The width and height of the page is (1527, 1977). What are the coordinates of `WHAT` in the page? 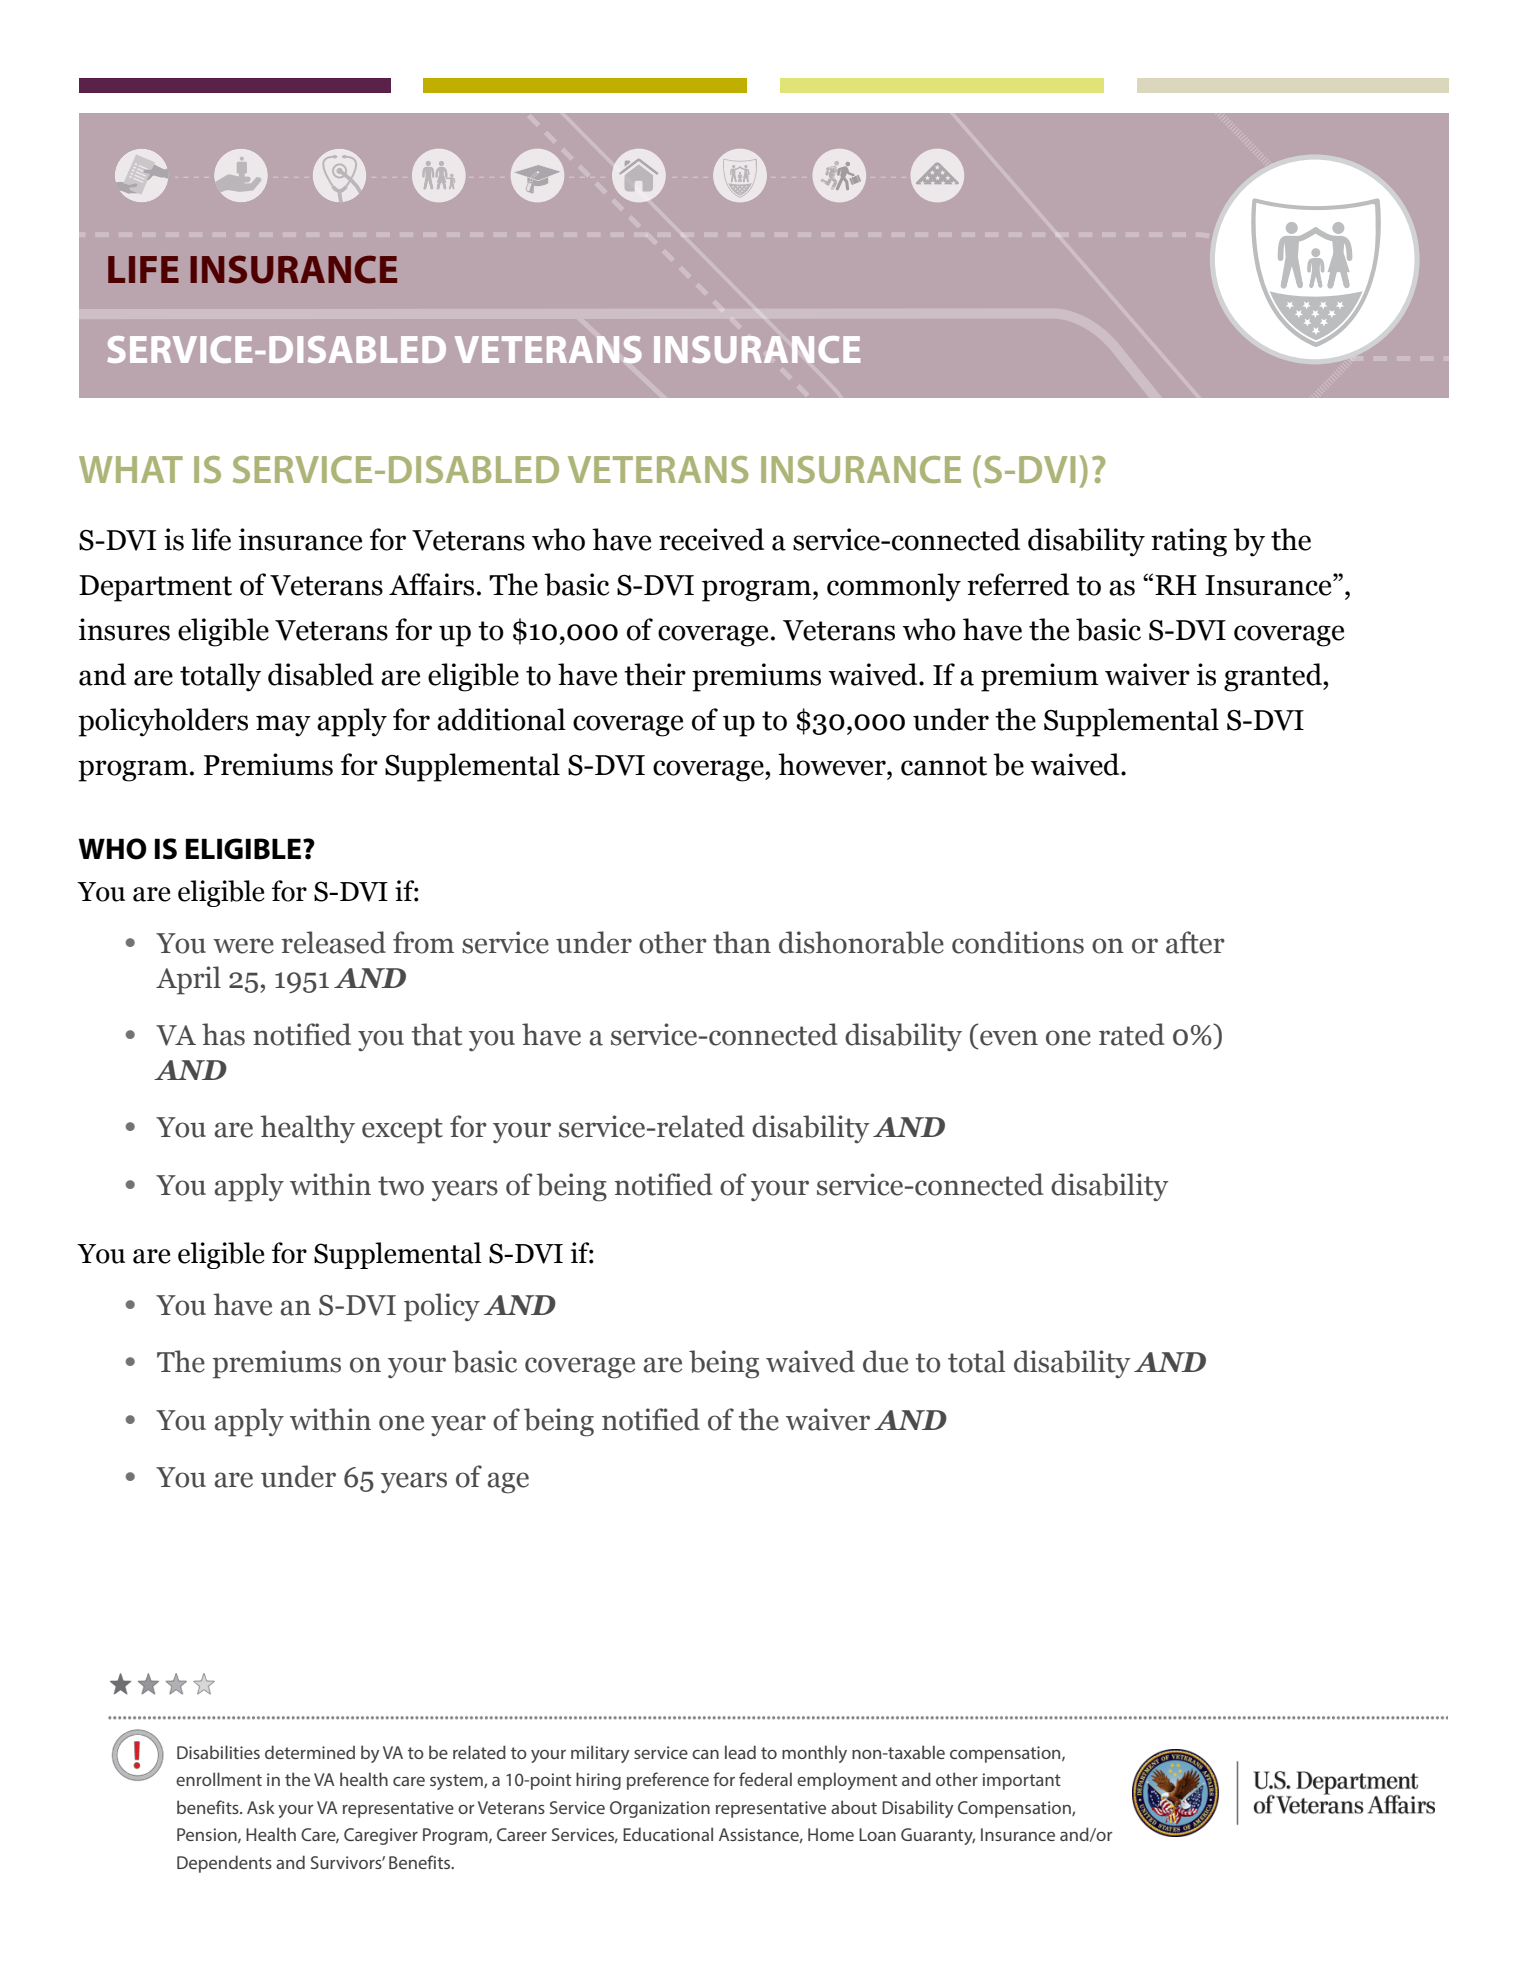 It's located at (131, 469).
